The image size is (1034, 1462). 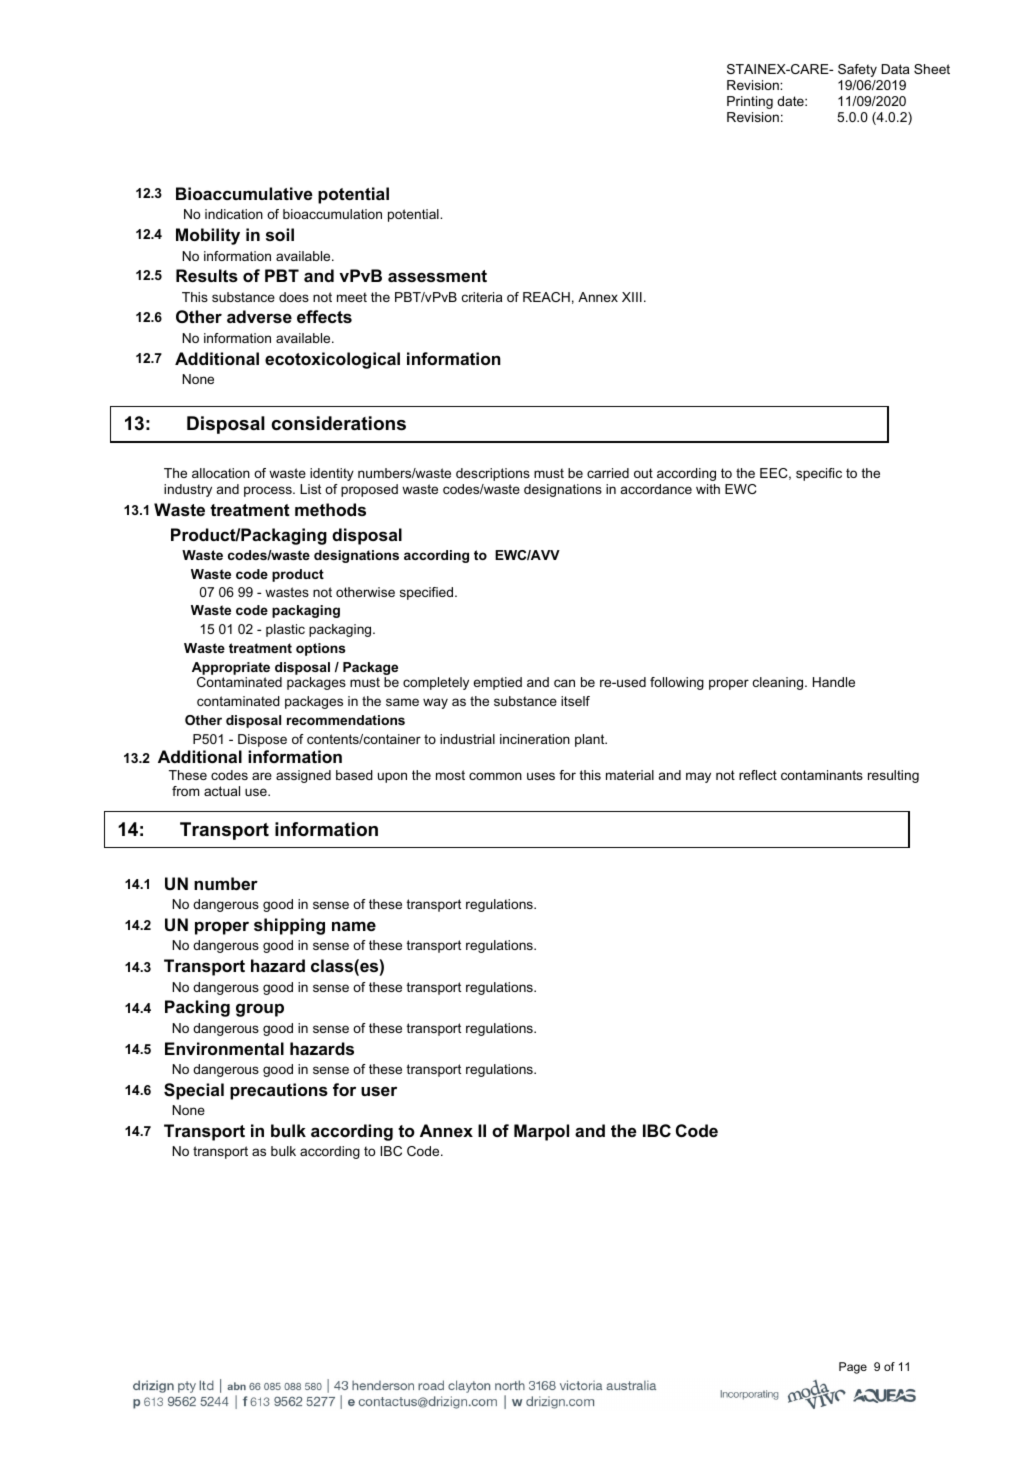 What do you see at coordinates (339, 423) in the image?
I see `considerations` at bounding box center [339, 423].
